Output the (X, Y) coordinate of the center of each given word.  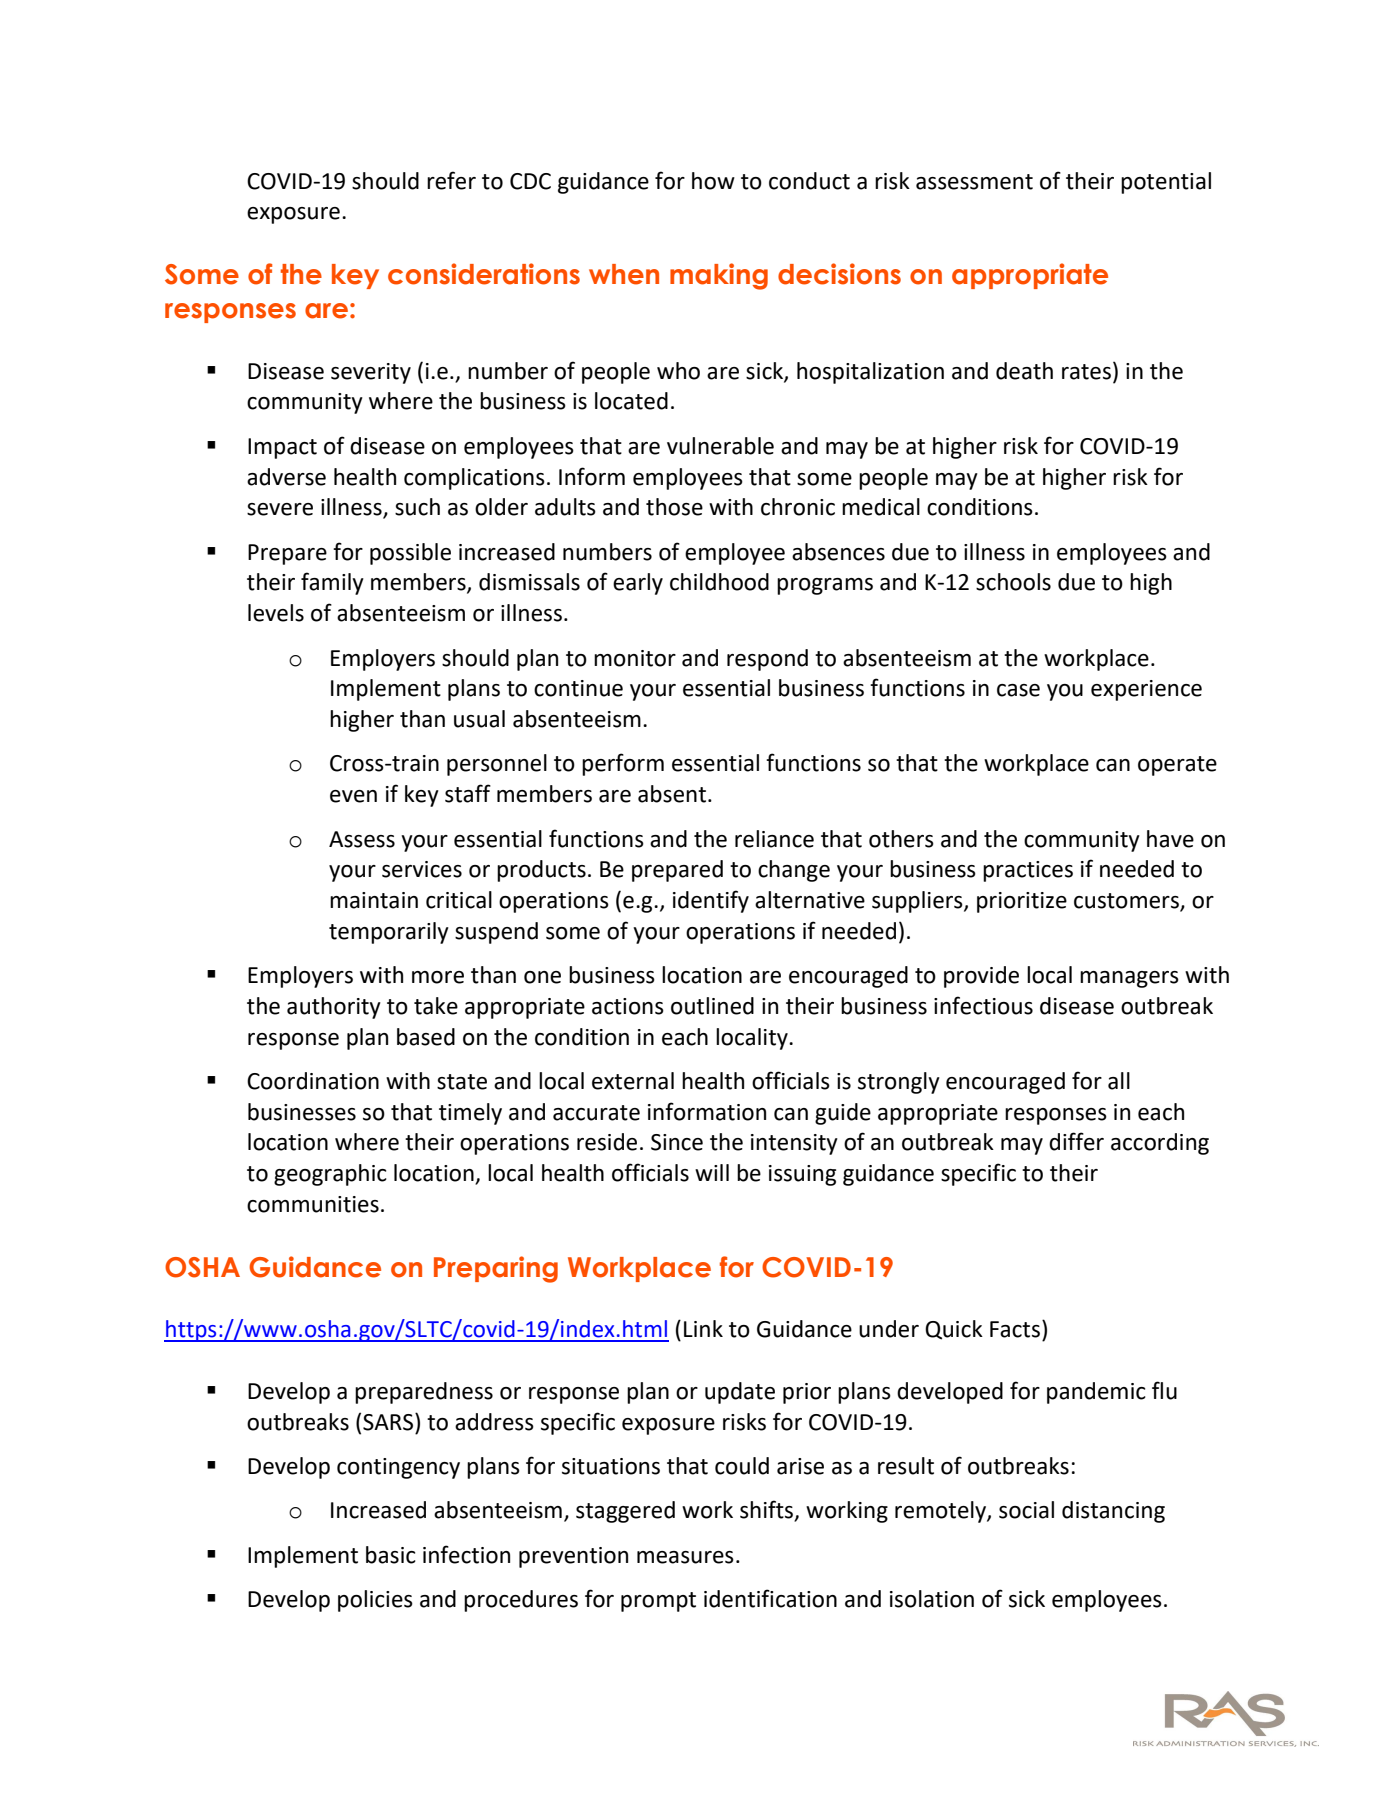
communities (313, 1204)
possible (410, 554)
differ (1076, 1141)
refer (451, 180)
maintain (374, 900)
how (713, 181)
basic (391, 1555)
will (712, 1172)
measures (685, 1557)
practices (1028, 871)
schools (1013, 582)
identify (711, 901)
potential (1166, 183)
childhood (719, 582)
